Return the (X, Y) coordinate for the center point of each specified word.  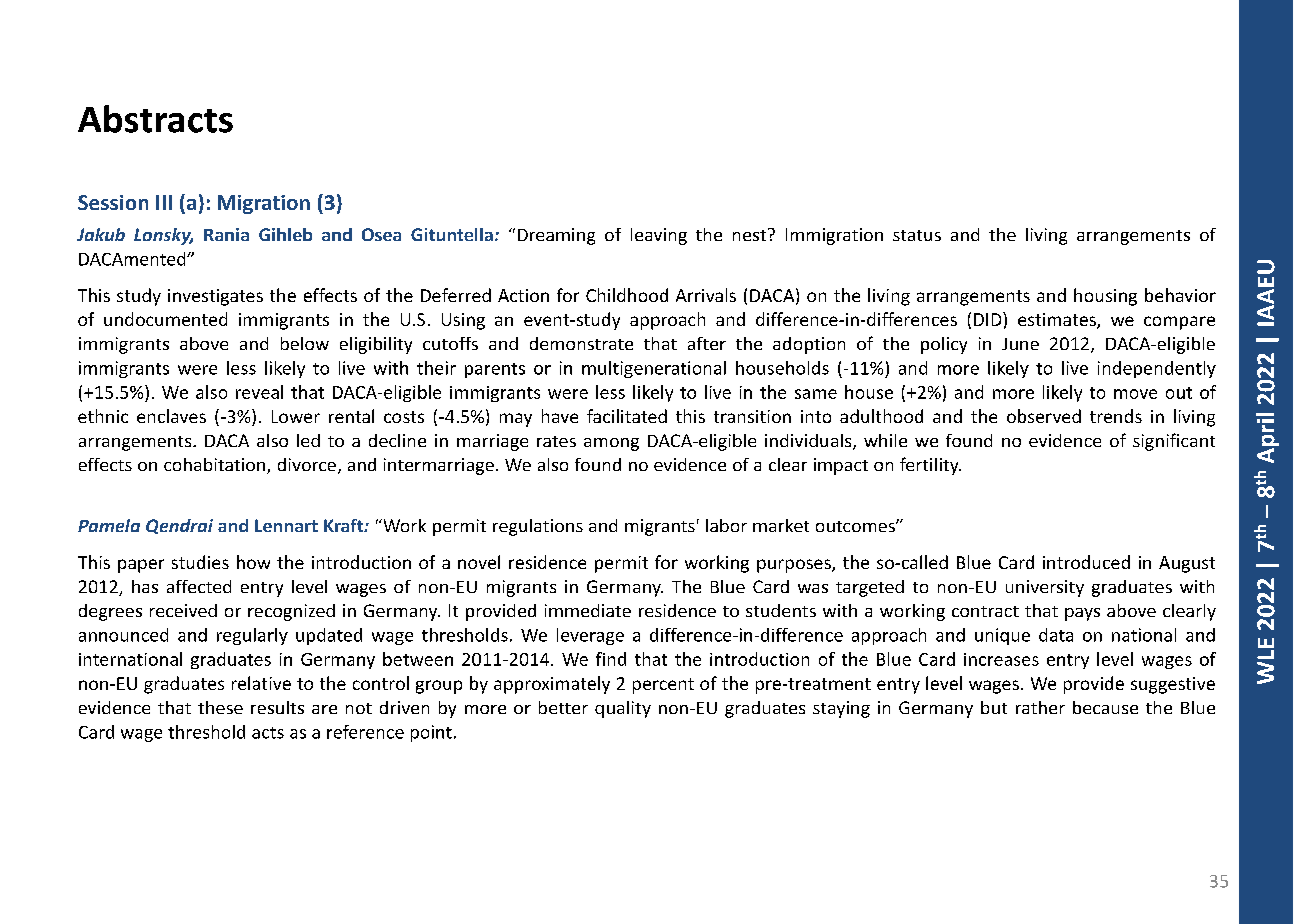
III (164, 202)
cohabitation (216, 466)
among (611, 444)
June (1020, 344)
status (917, 235)
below (305, 343)
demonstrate (581, 343)
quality (623, 709)
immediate (588, 610)
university (1045, 588)
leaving (659, 236)
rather (1040, 707)
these (220, 707)
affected (199, 586)
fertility (930, 466)
